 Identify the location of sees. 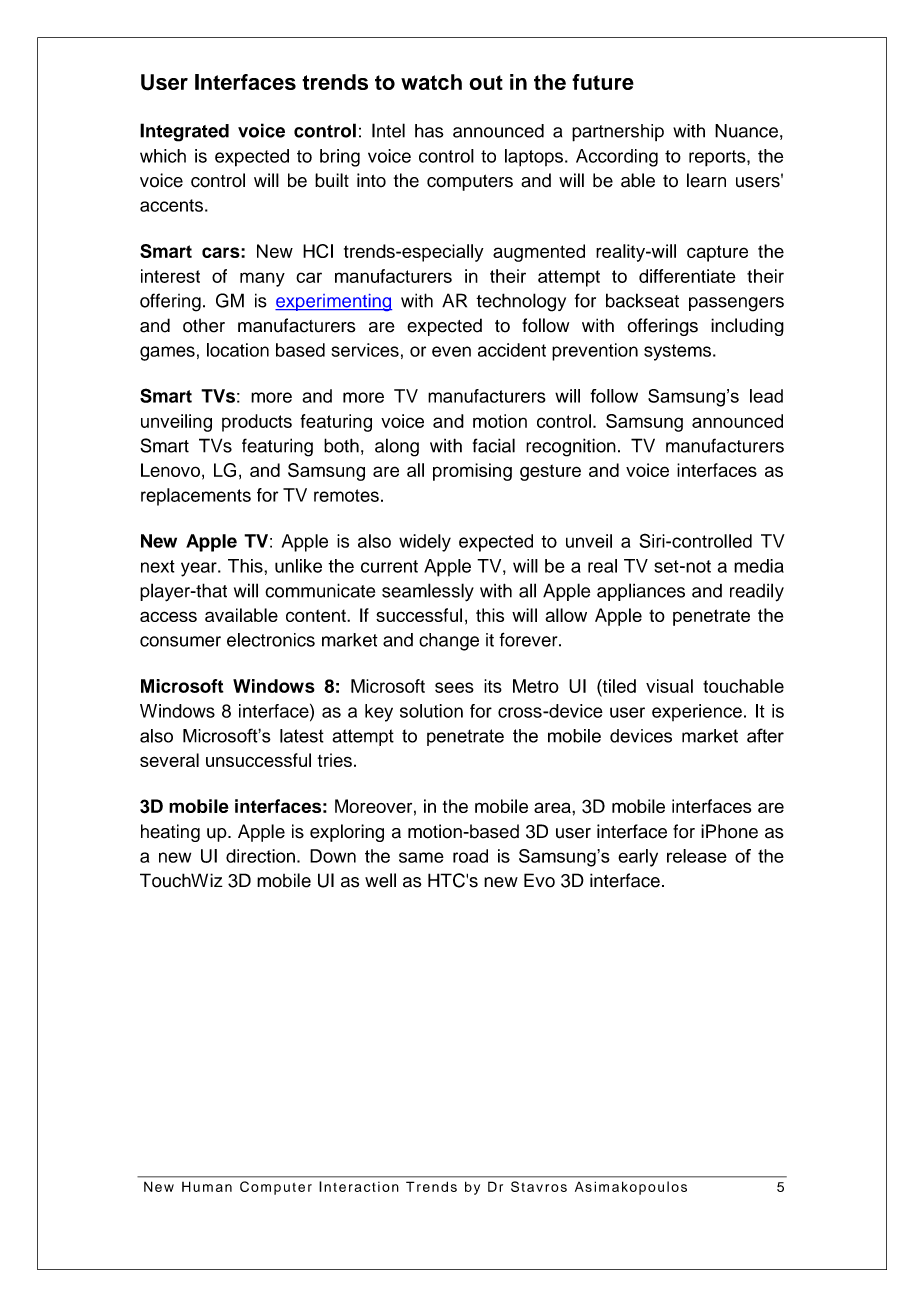
(454, 687).
